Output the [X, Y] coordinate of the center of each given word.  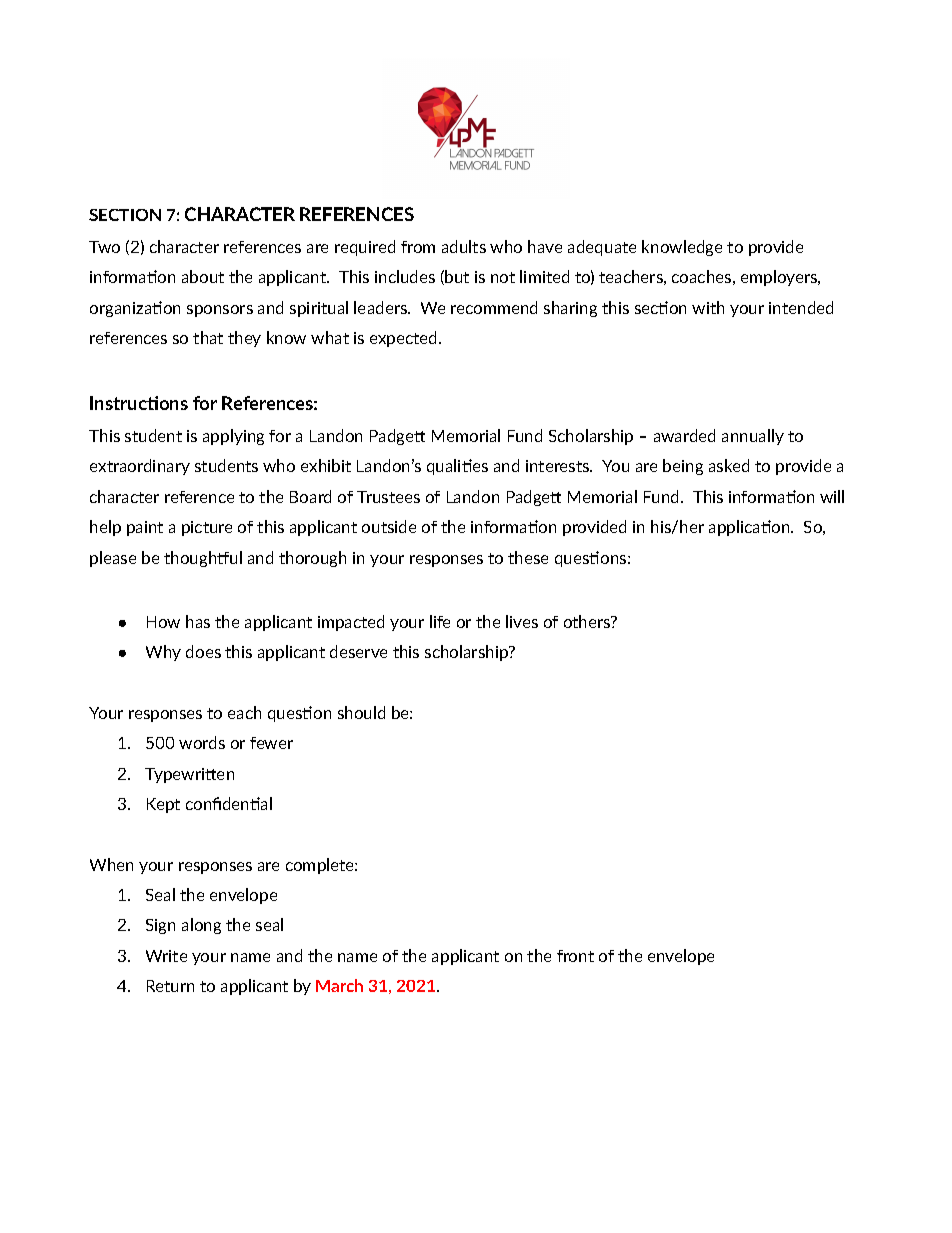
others [588, 621]
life [440, 621]
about [203, 276]
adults [464, 246]
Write [166, 956]
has [198, 621]
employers [780, 278]
